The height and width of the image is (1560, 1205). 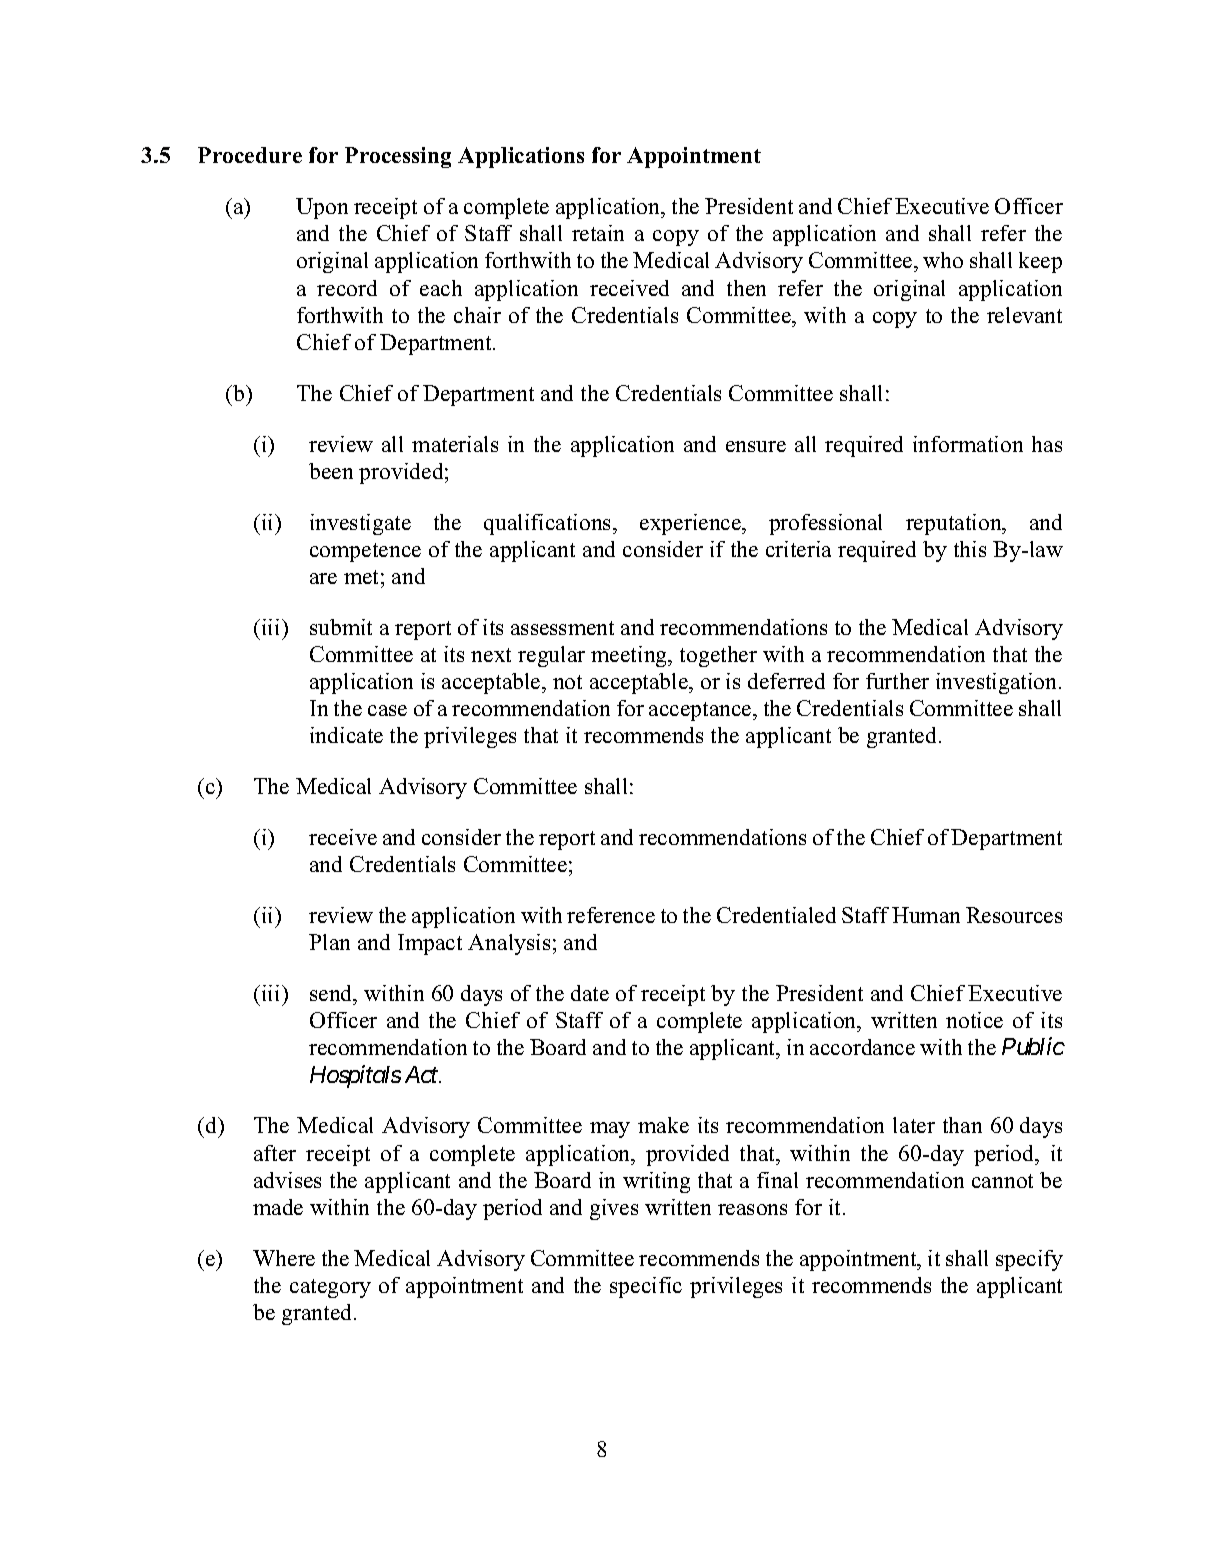 I want to click on Upon, so click(x=322, y=208).
